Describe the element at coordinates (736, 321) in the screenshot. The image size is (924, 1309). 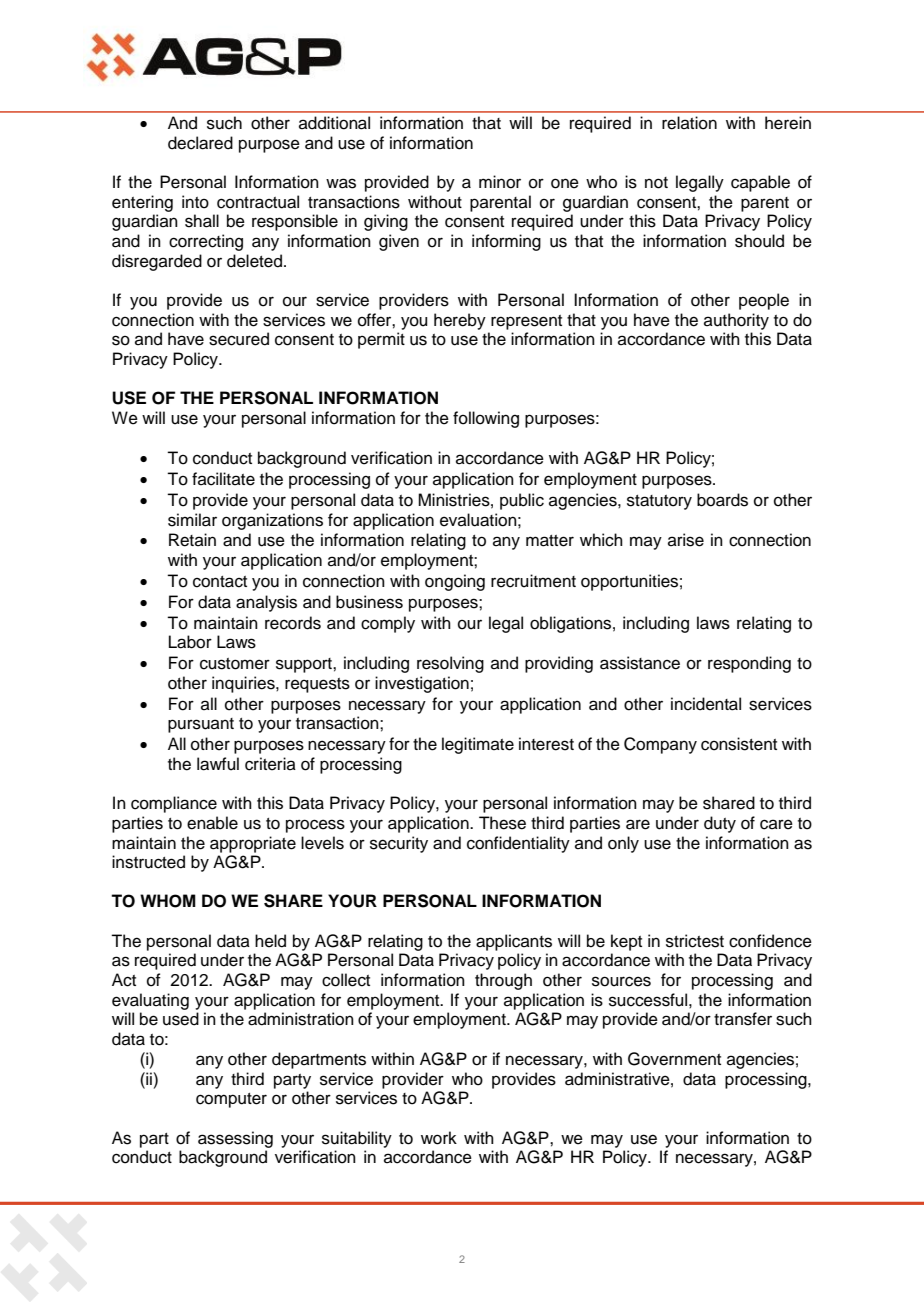
I see `authority` at that location.
